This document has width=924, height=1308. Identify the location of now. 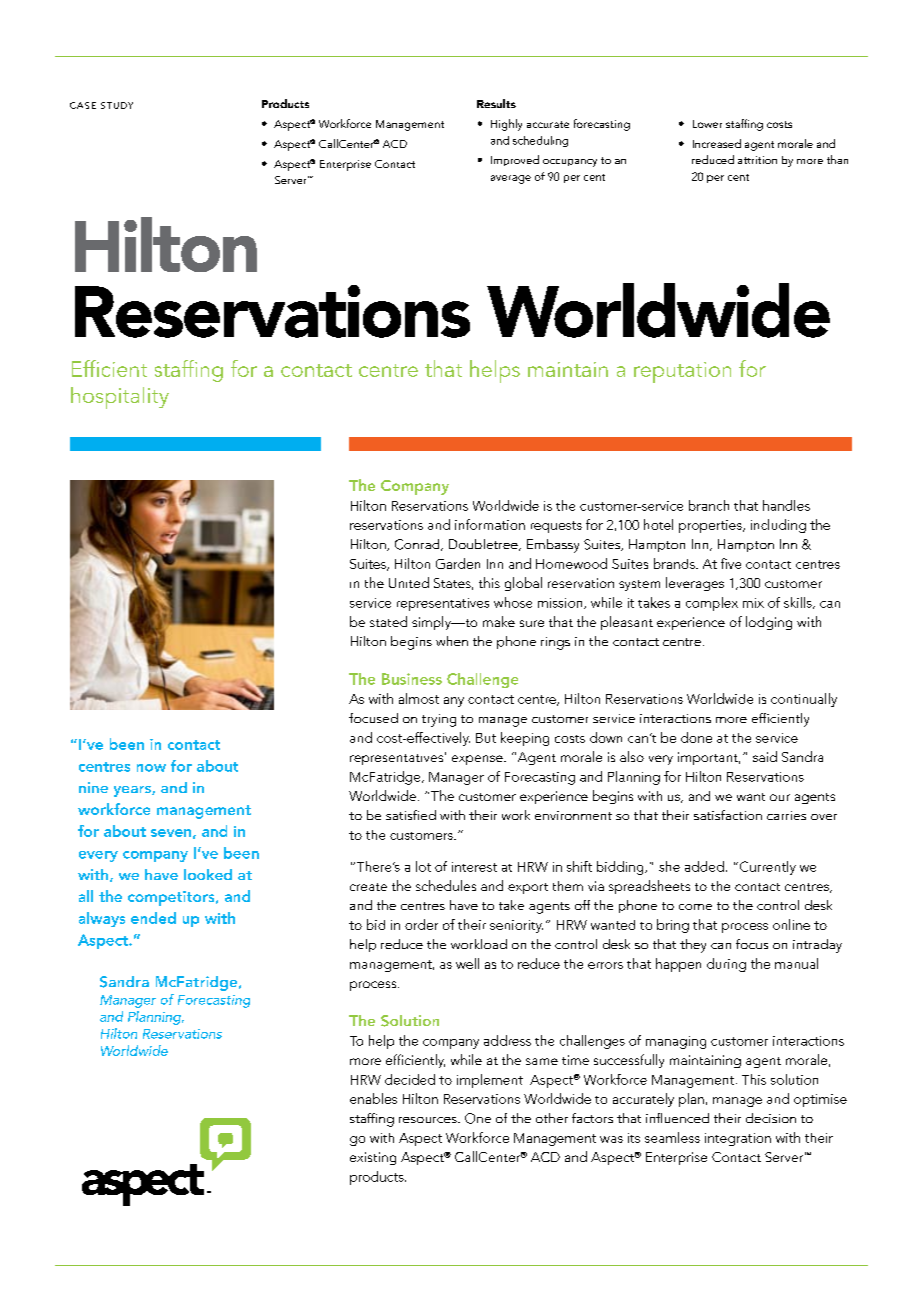
(151, 768).
